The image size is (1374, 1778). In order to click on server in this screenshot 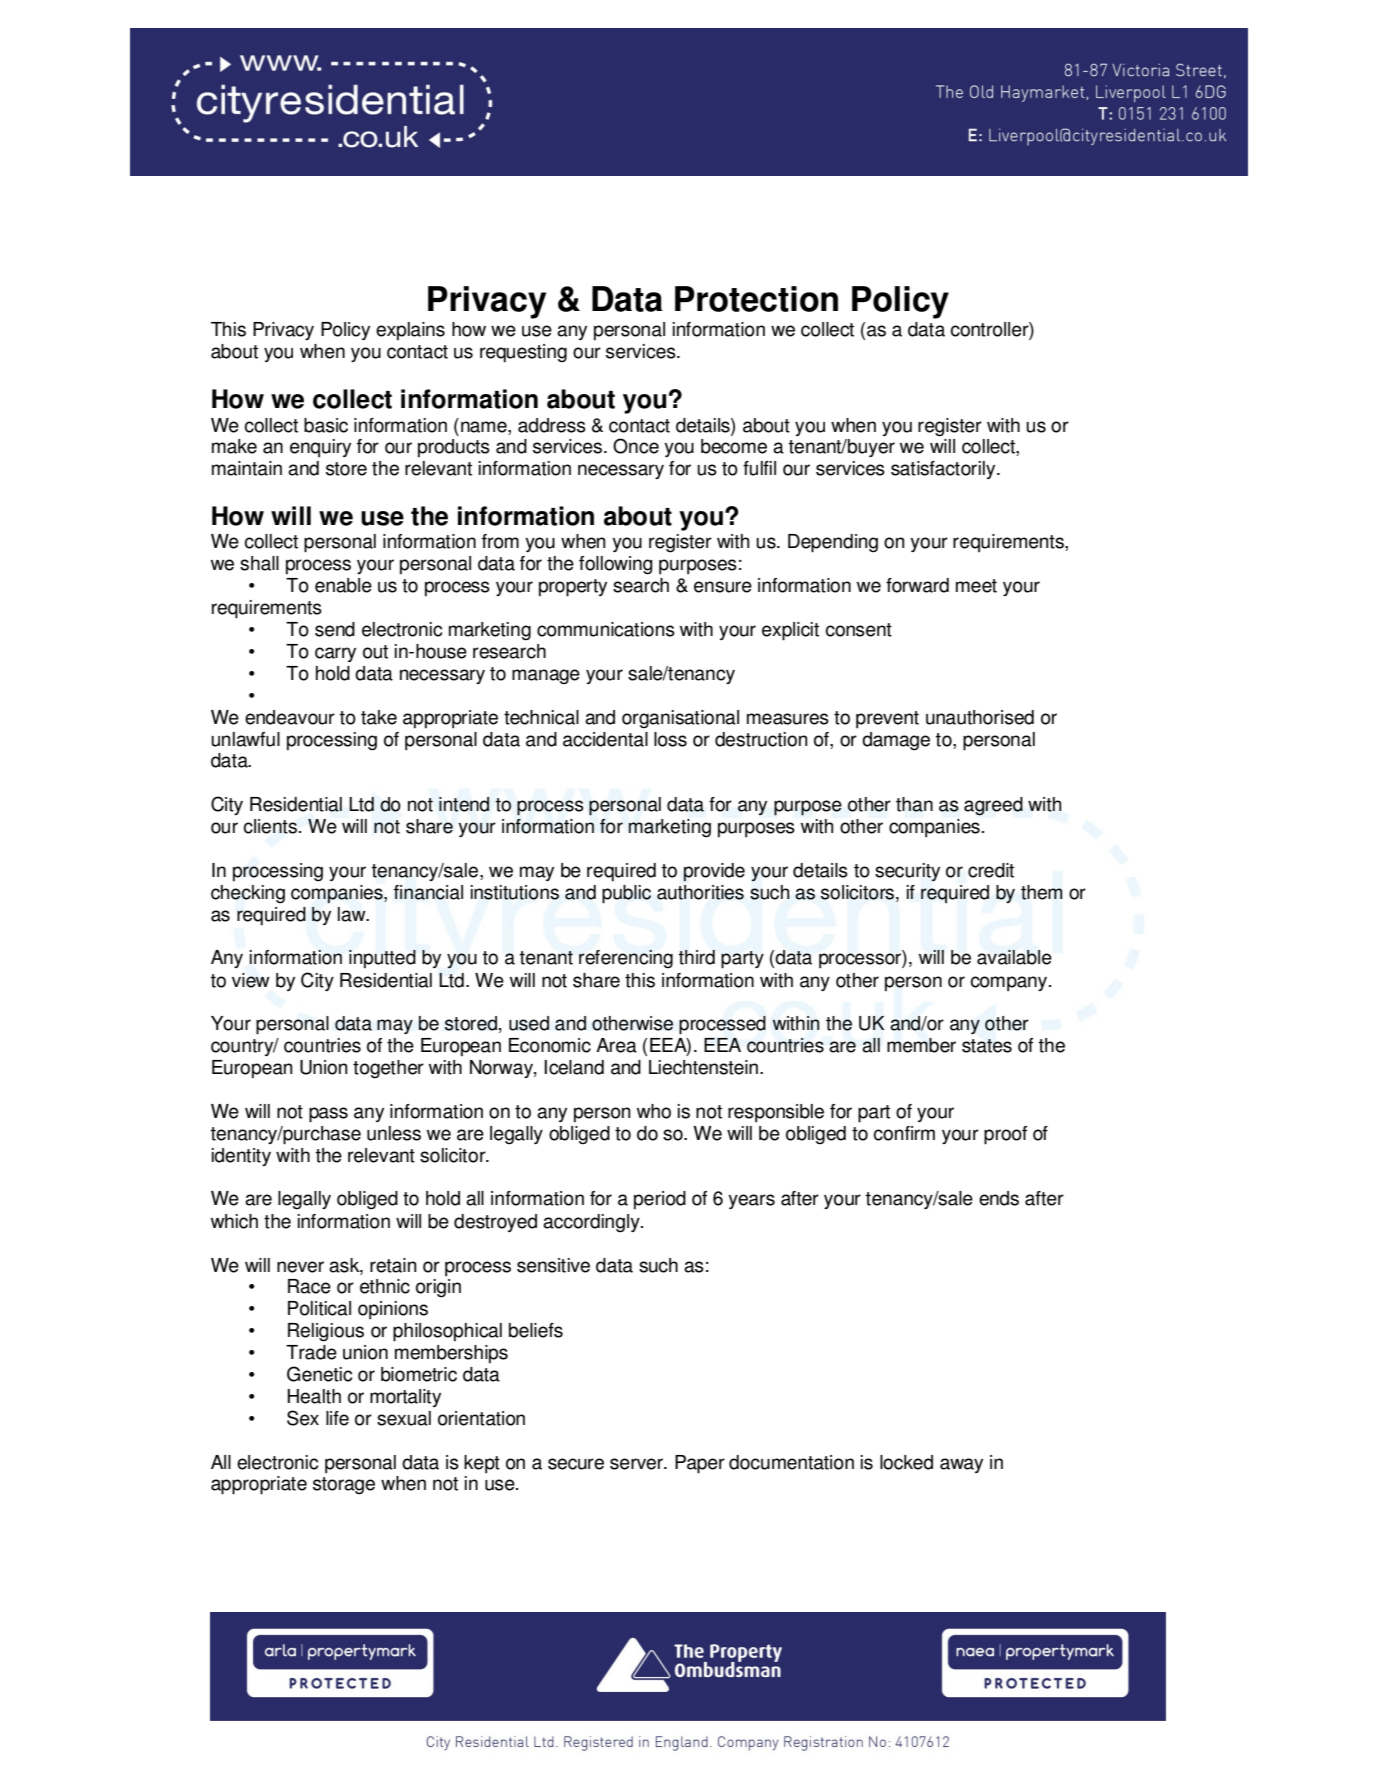, I will do `click(637, 1464)`.
